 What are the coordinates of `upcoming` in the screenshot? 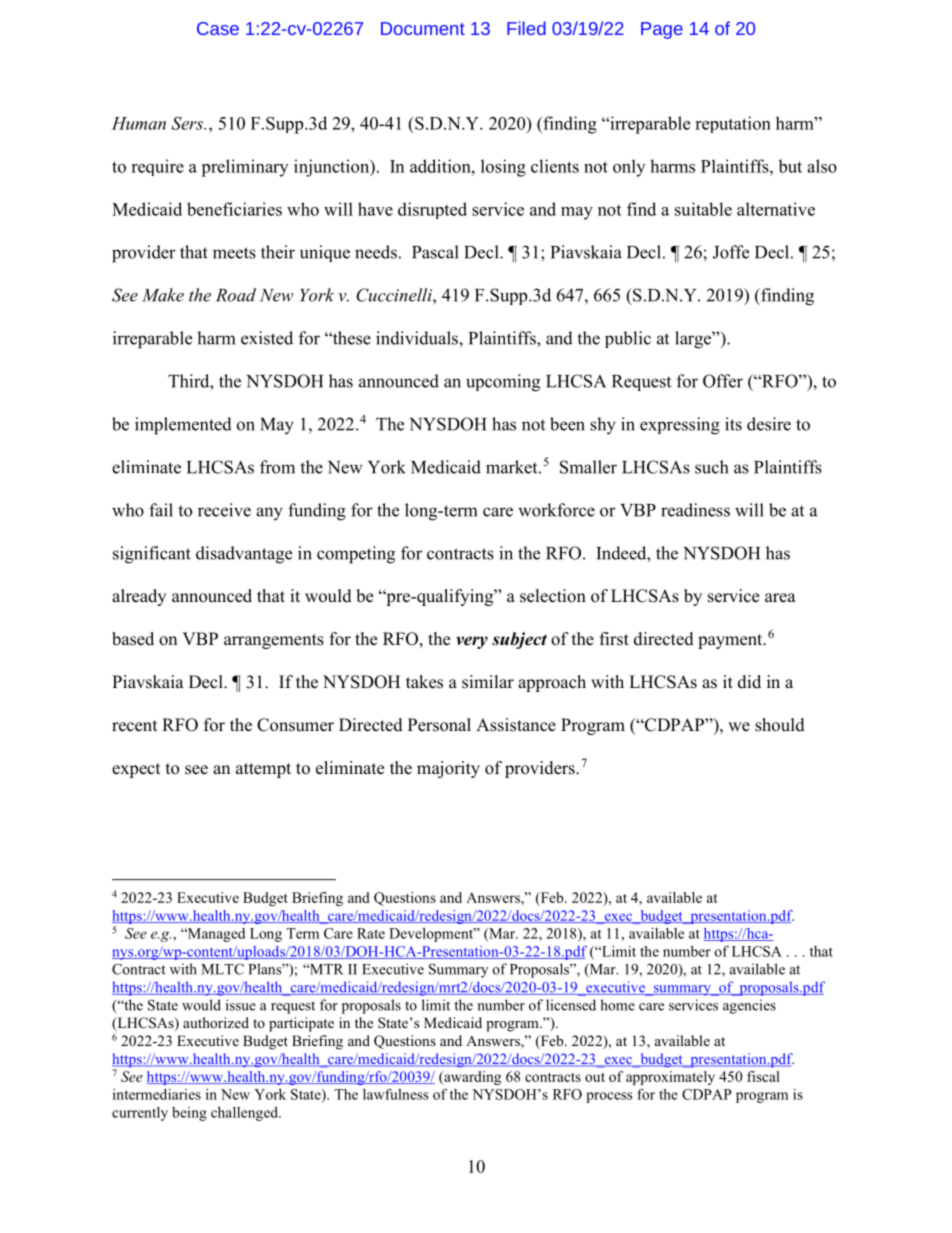 It's located at (503, 383).
